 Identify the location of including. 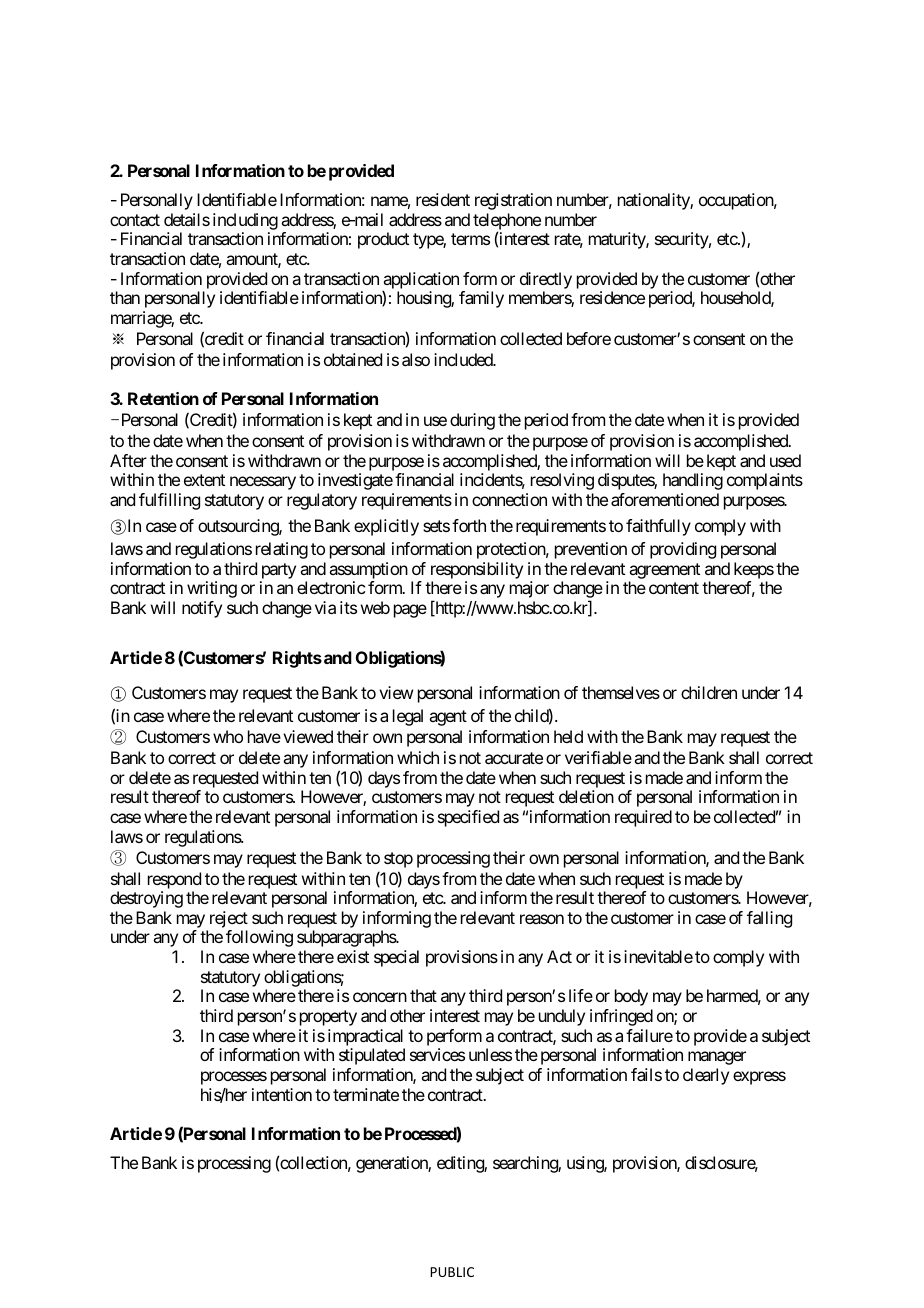
(245, 221).
